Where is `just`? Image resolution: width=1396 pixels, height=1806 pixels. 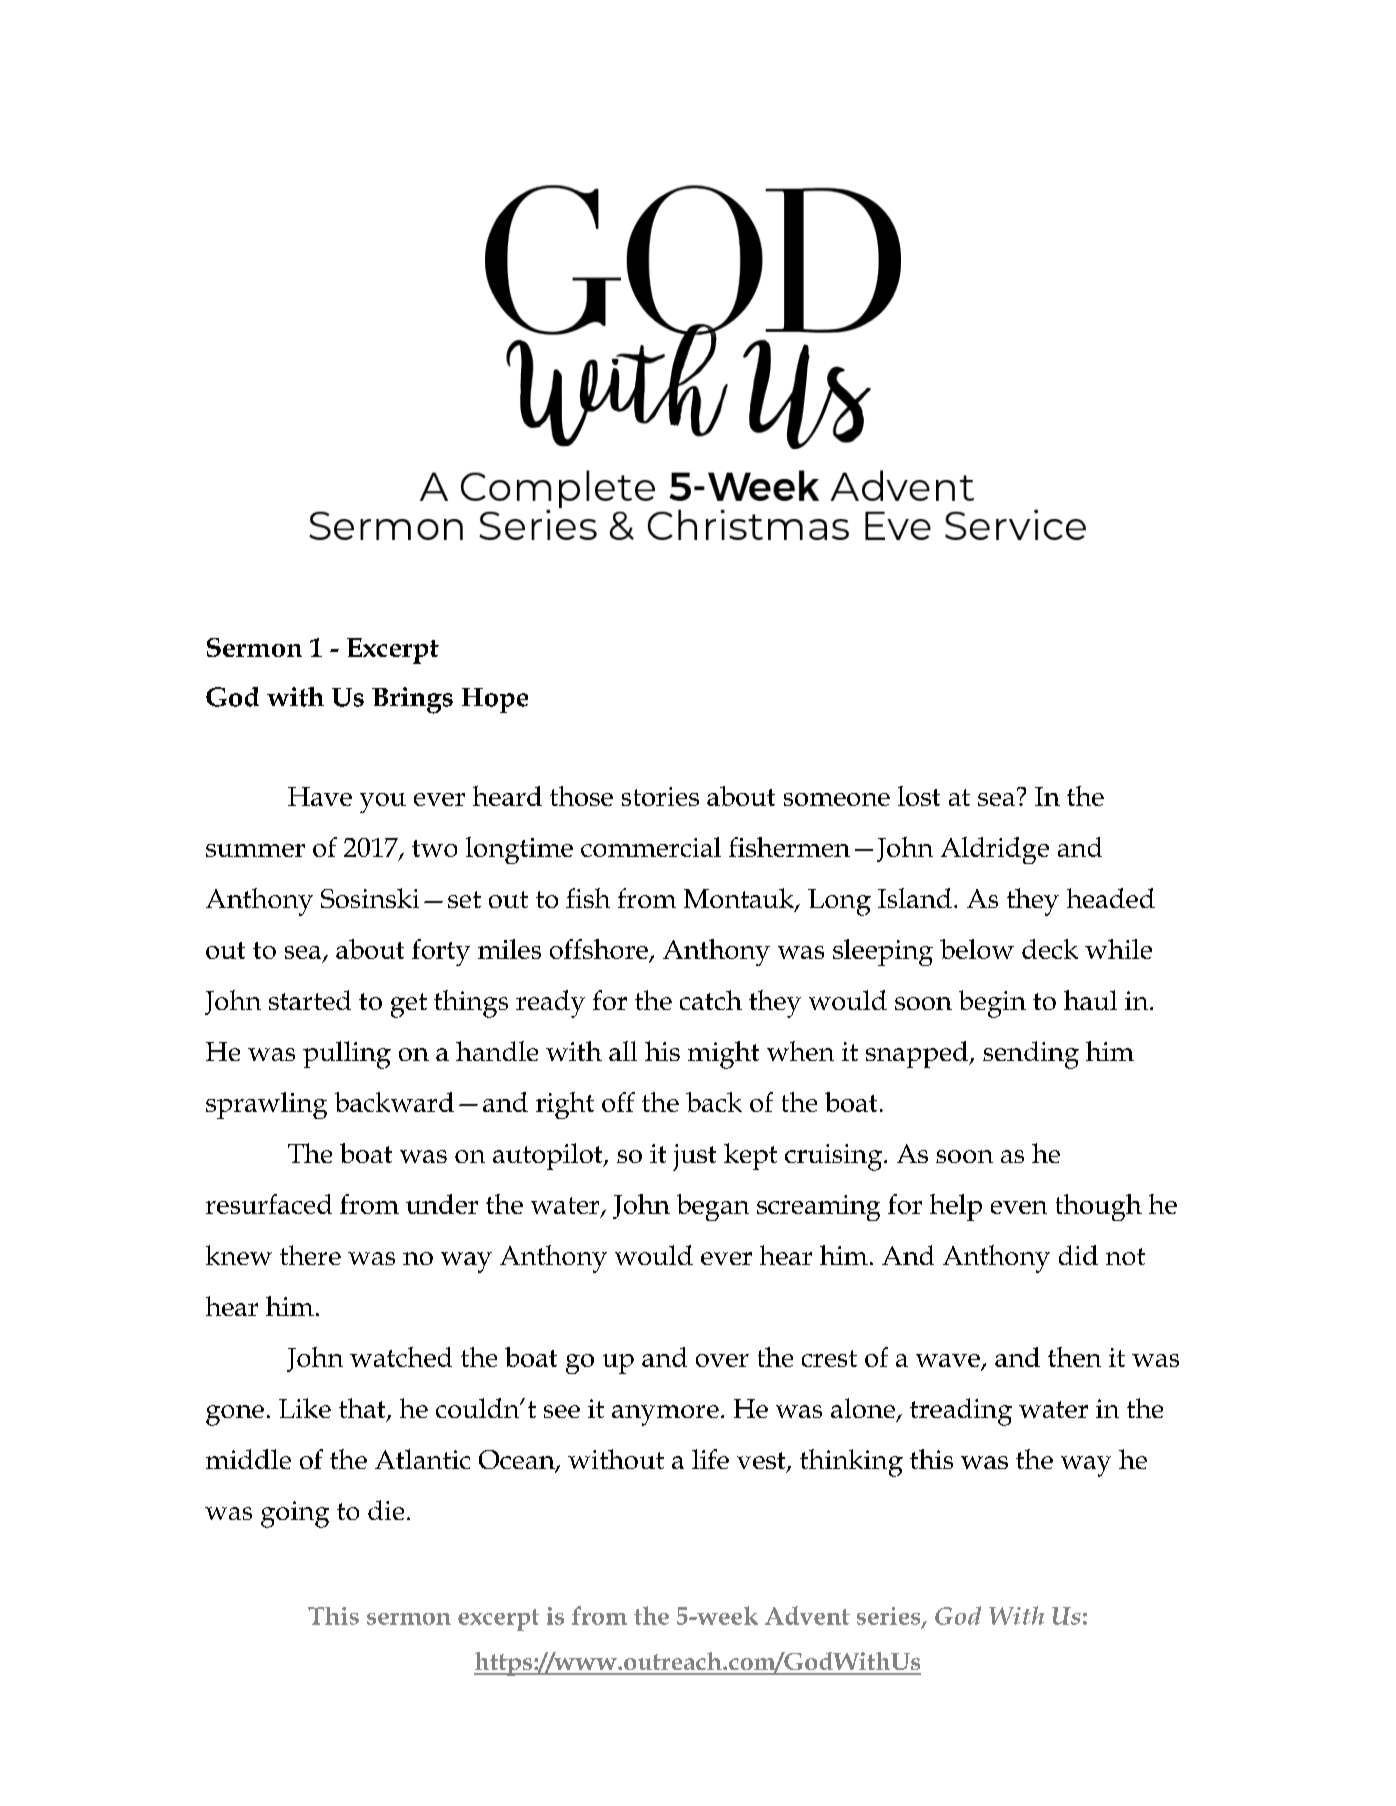
just is located at coordinates (694, 1157).
